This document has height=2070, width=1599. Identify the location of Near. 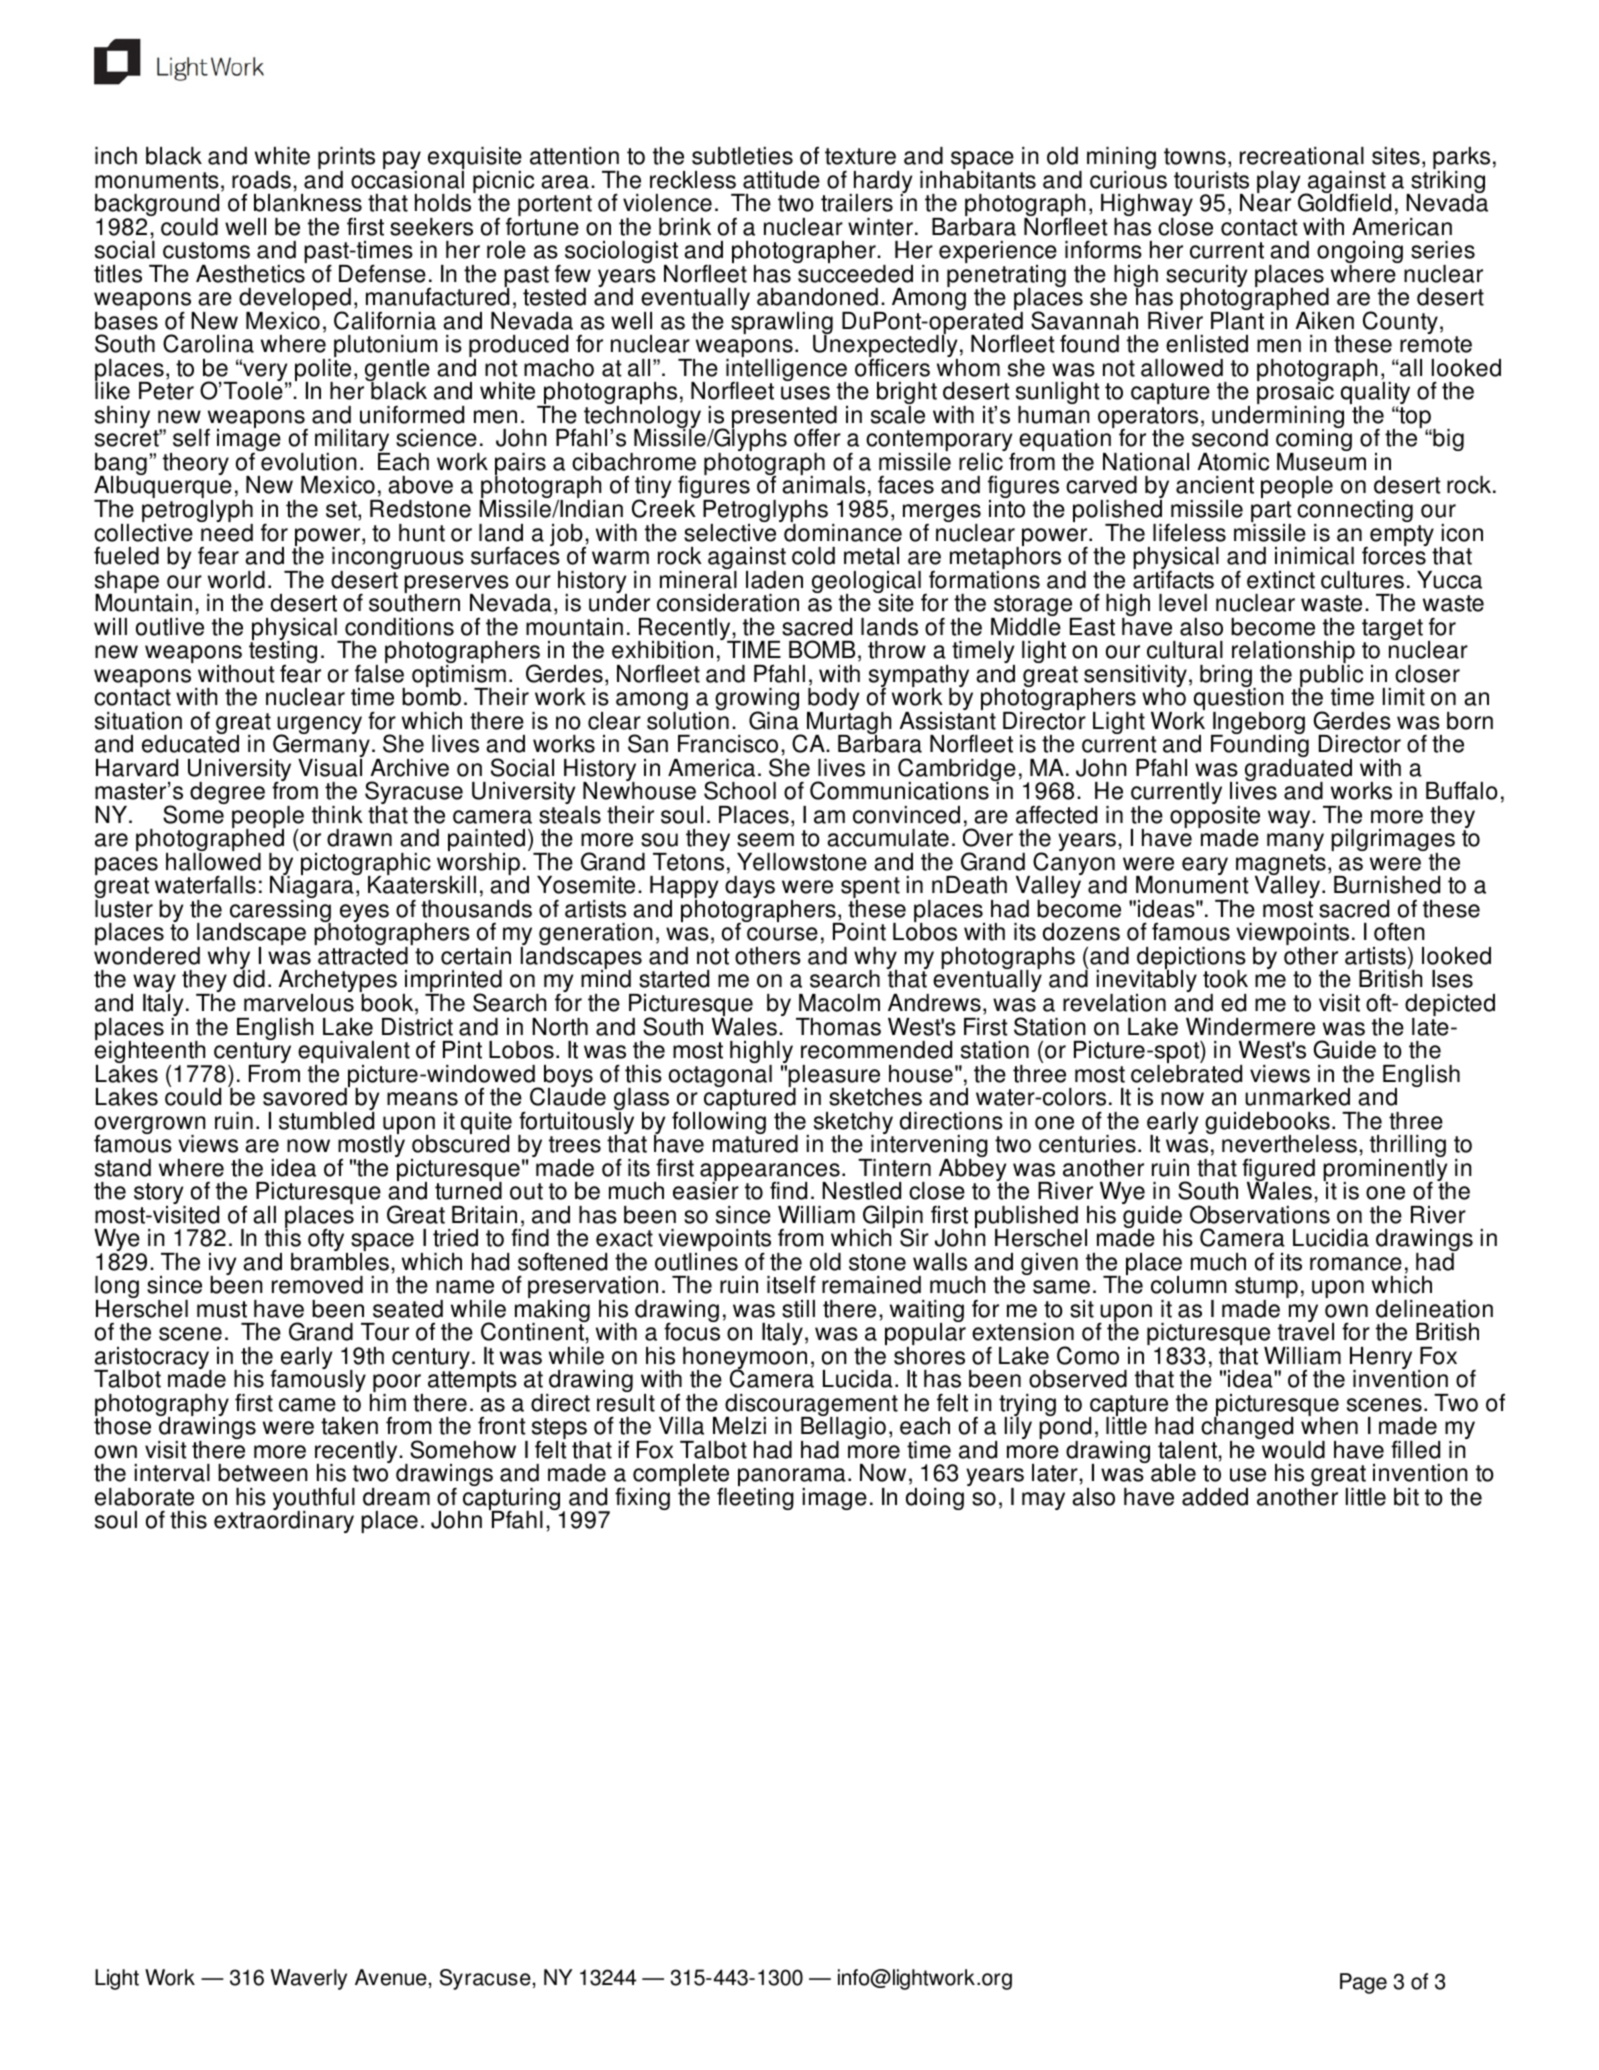
(1267, 202).
